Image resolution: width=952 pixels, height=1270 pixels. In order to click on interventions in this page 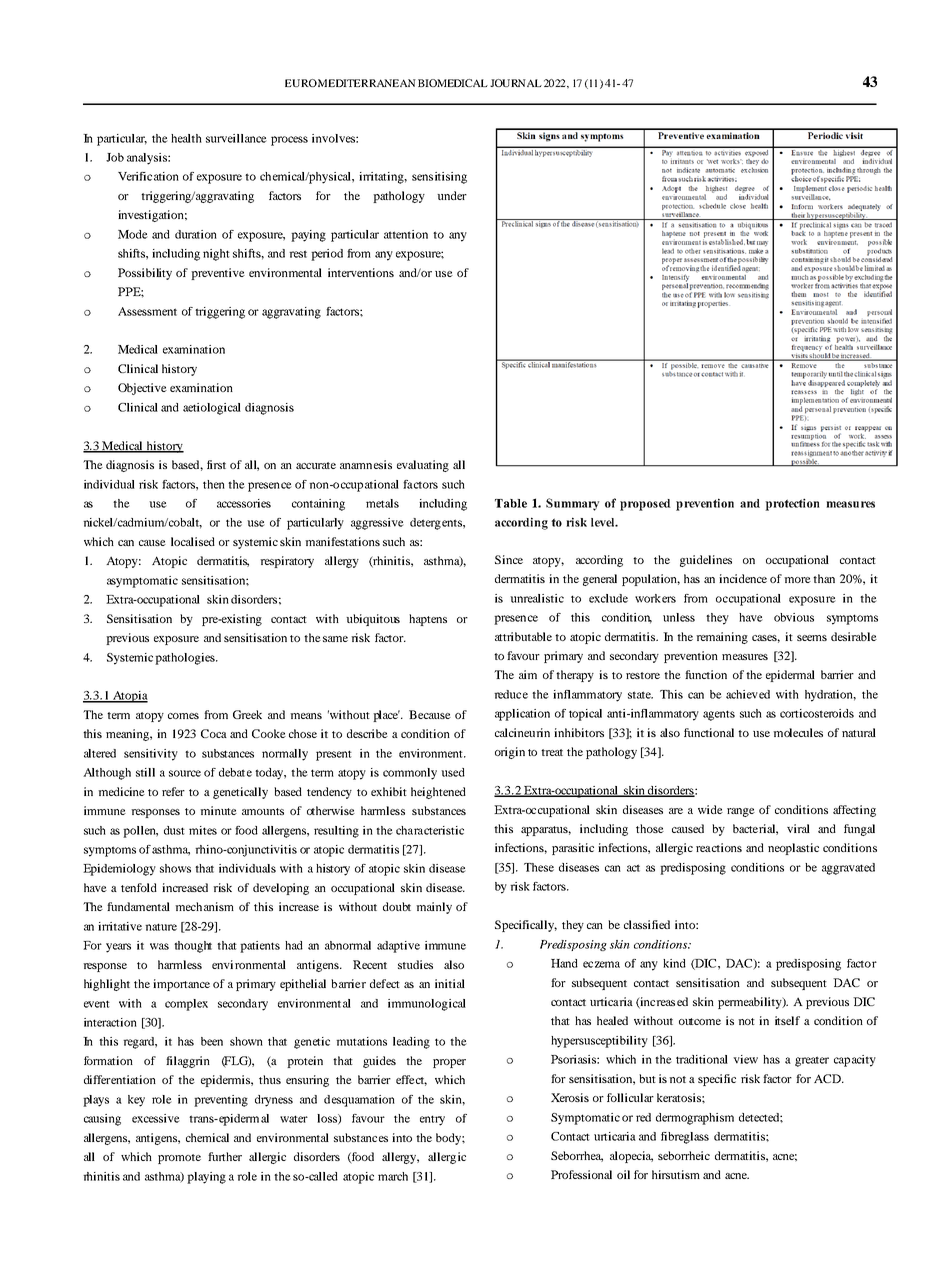, I will do `click(361, 272)`.
